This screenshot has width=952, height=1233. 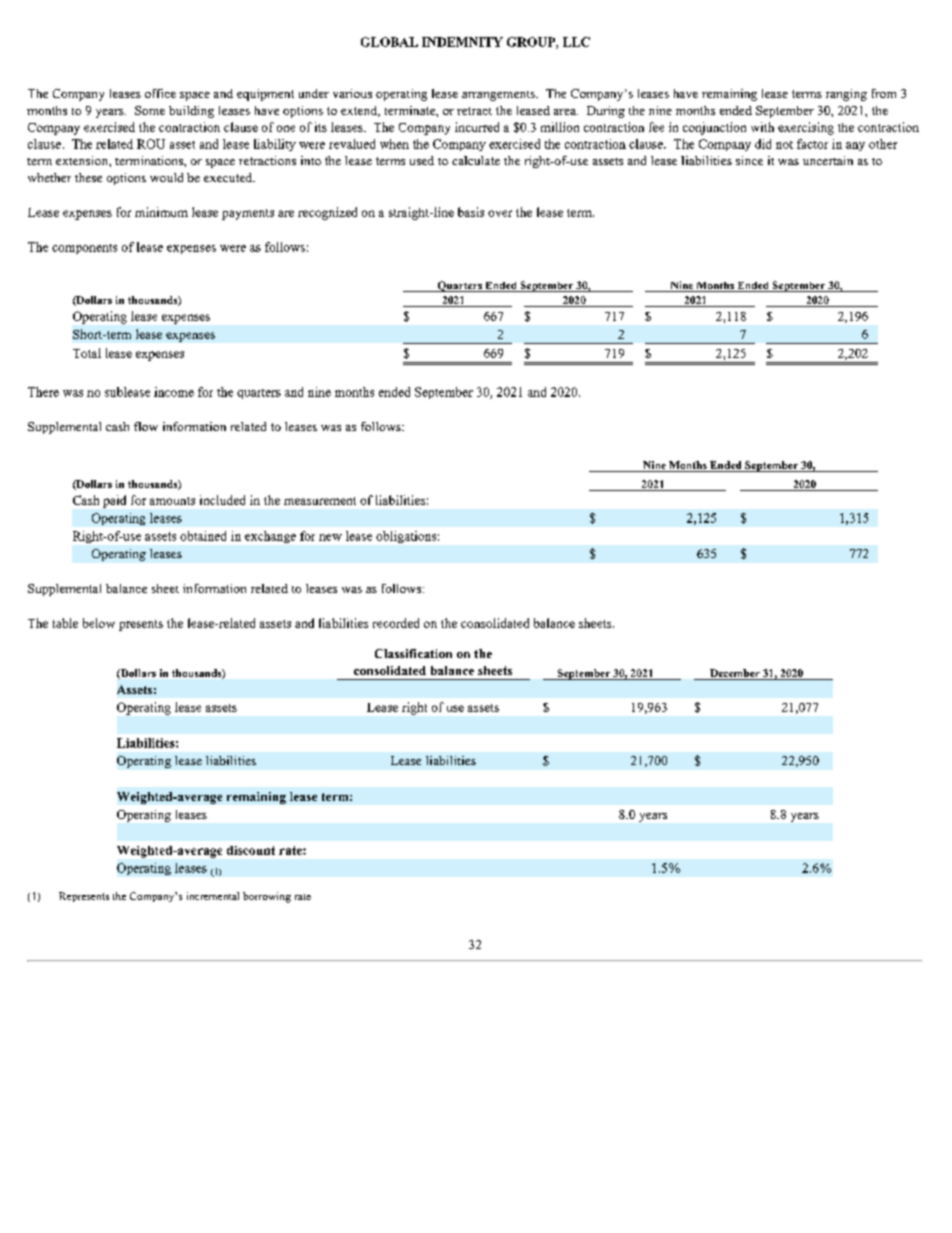 I want to click on December, so click(x=735, y=674).
